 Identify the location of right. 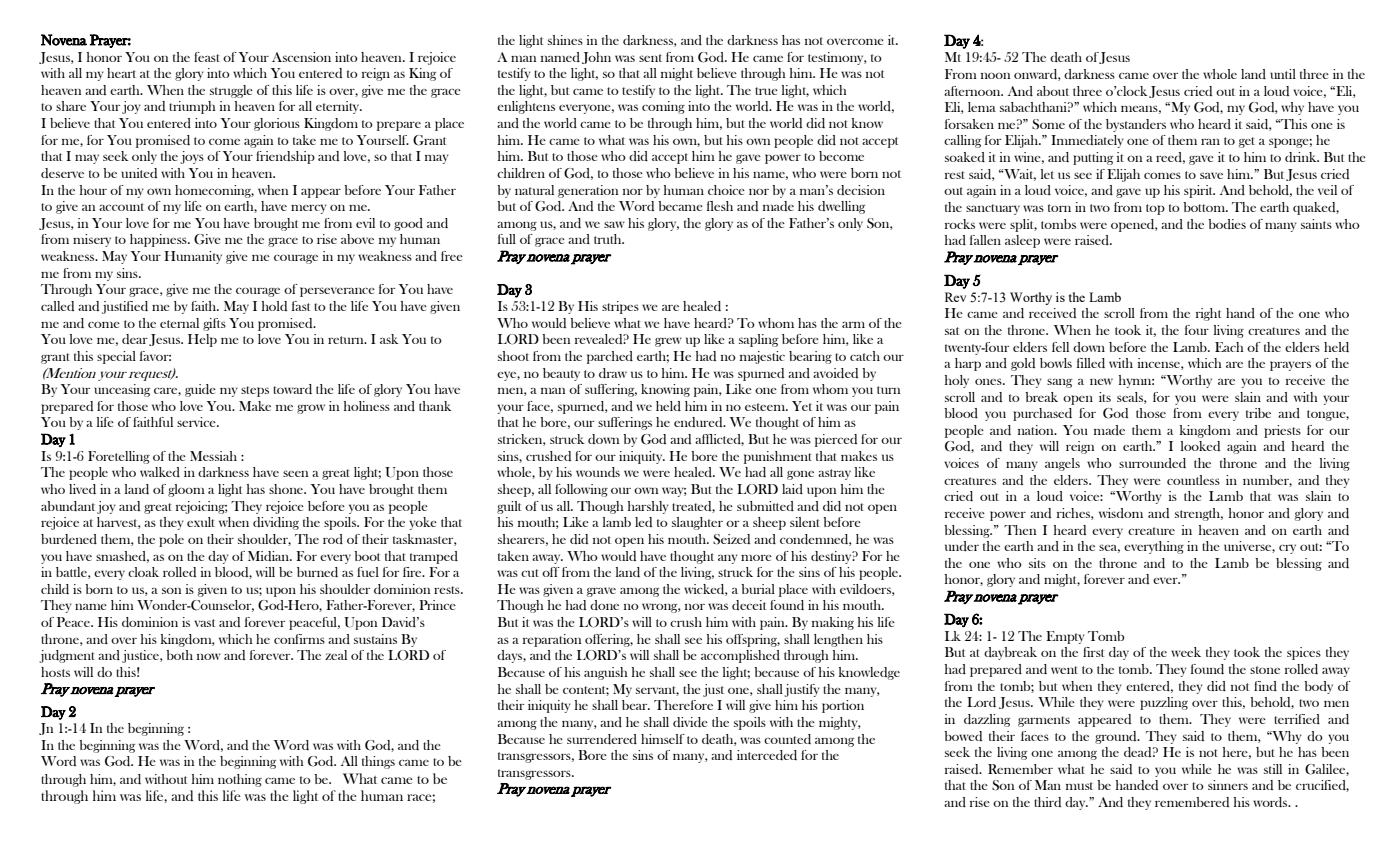
(1209, 314).
